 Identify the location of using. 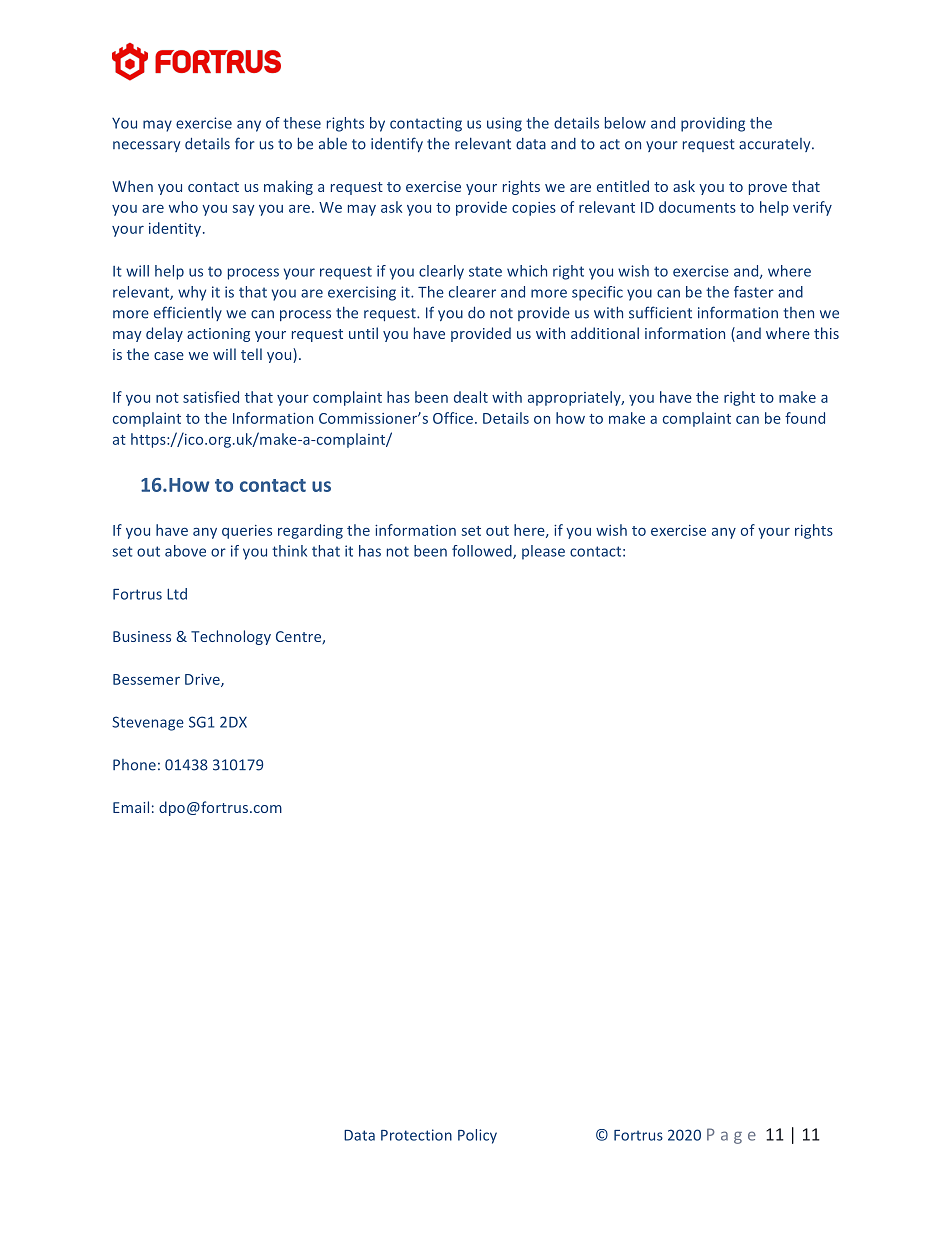
(504, 124).
